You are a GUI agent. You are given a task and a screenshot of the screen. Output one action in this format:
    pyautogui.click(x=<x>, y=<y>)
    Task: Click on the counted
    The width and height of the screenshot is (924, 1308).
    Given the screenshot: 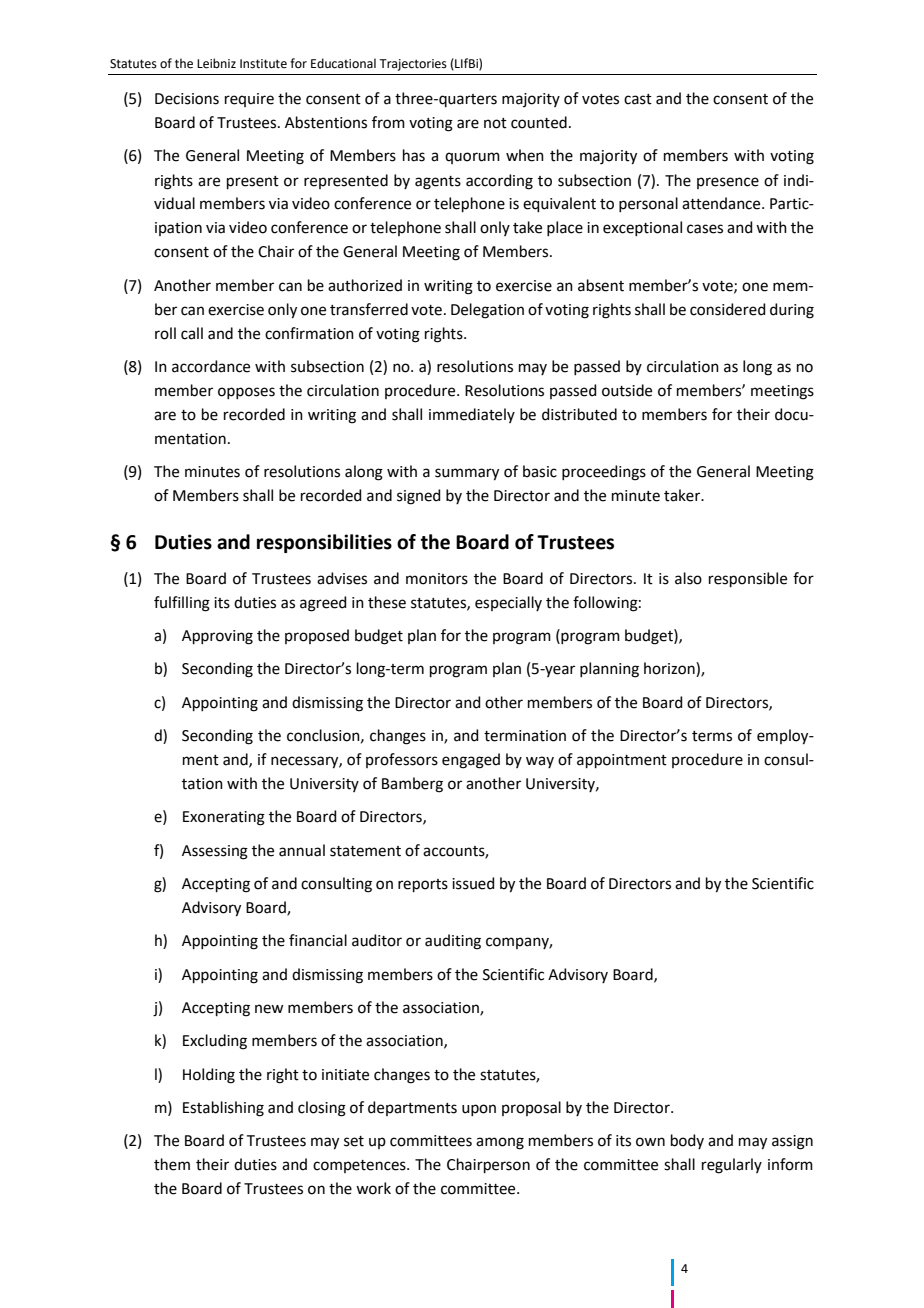 What is the action you would take?
    pyautogui.click(x=539, y=122)
